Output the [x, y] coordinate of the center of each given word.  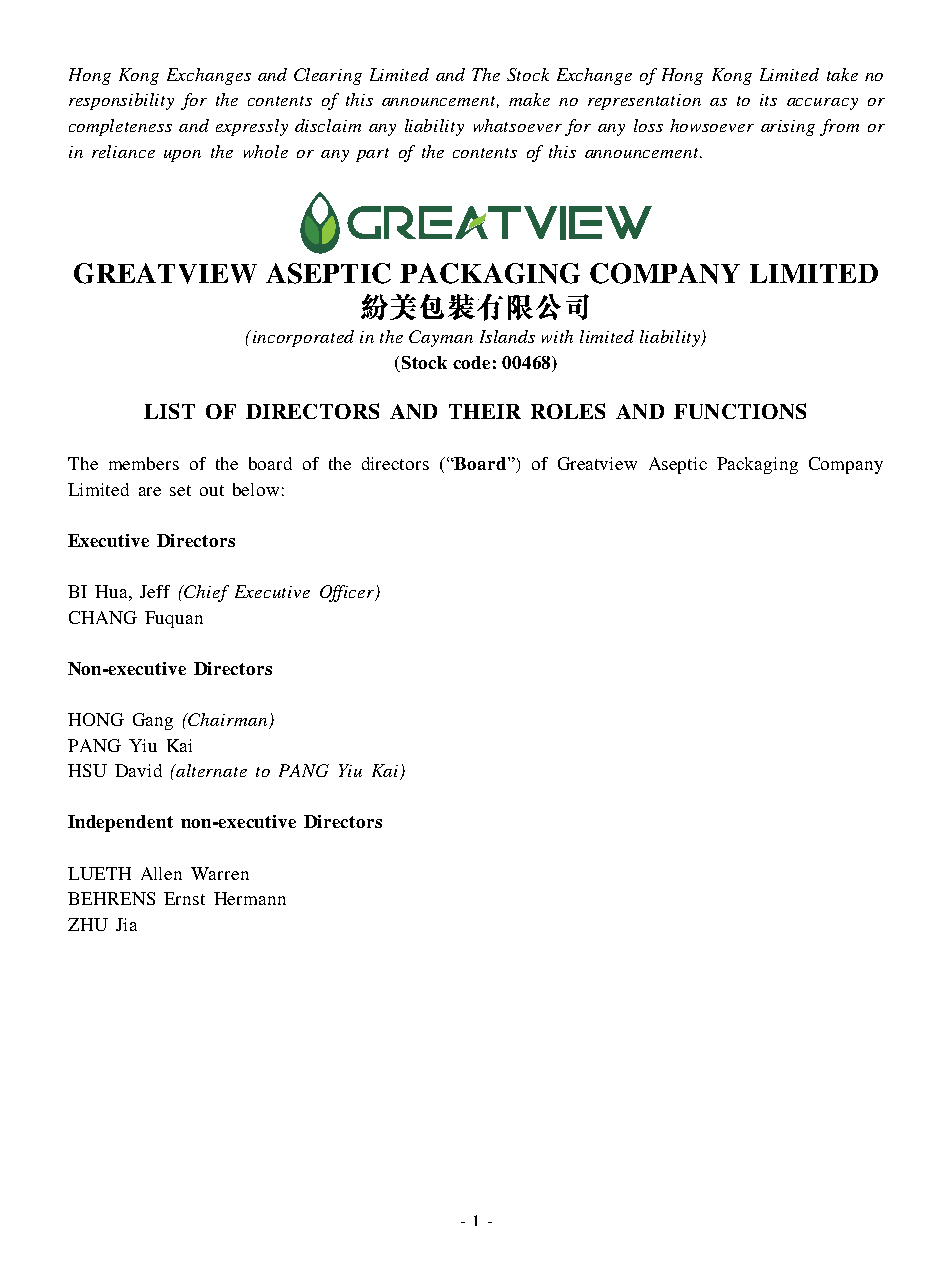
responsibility [121, 101]
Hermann [250, 898]
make [529, 99]
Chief [206, 593]
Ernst [184, 898]
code [471, 362]
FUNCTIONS [740, 411]
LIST [169, 411]
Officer [348, 593]
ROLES [568, 411]
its [768, 100]
